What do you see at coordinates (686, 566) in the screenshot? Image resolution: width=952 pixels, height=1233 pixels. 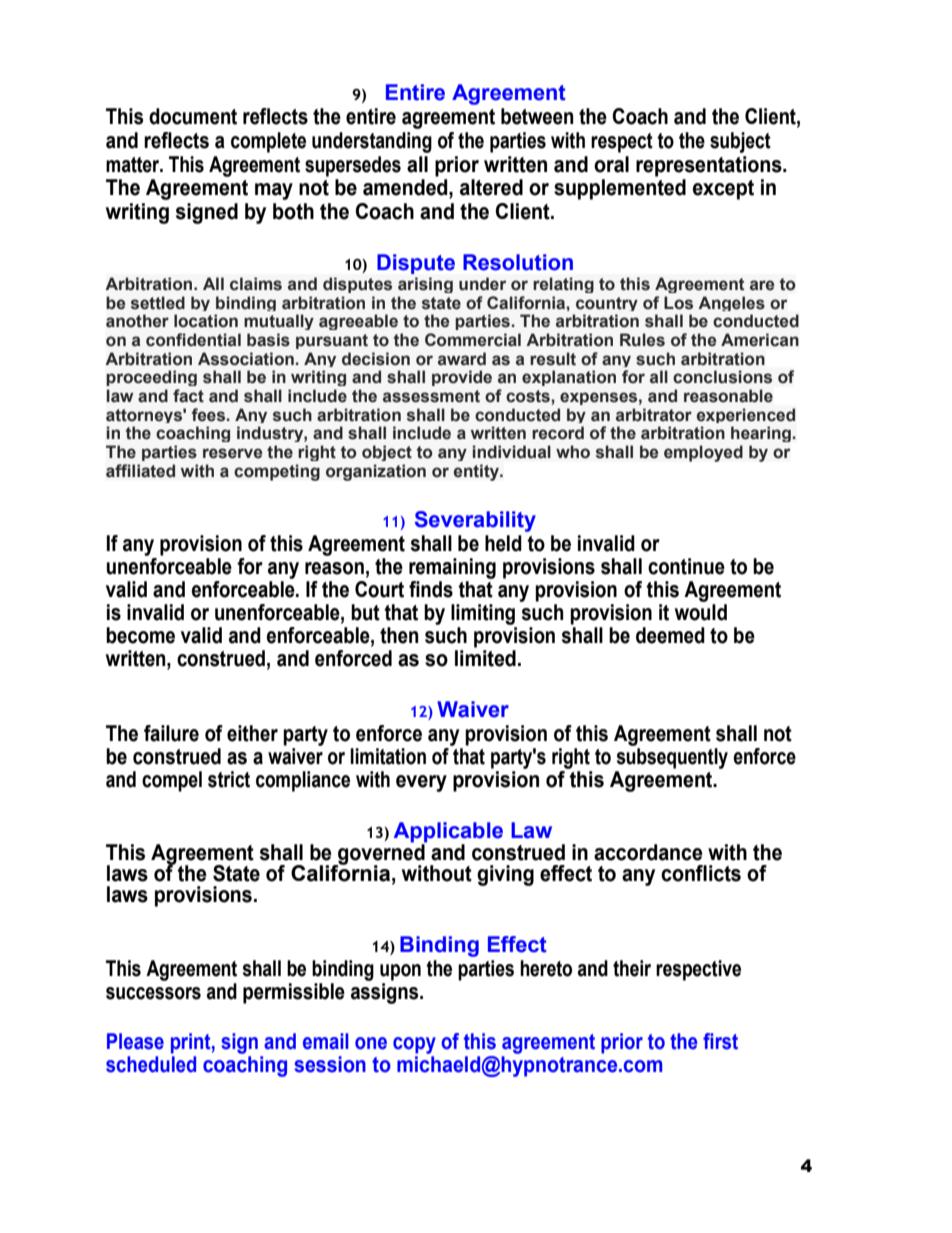 I see `continue` at bounding box center [686, 566].
